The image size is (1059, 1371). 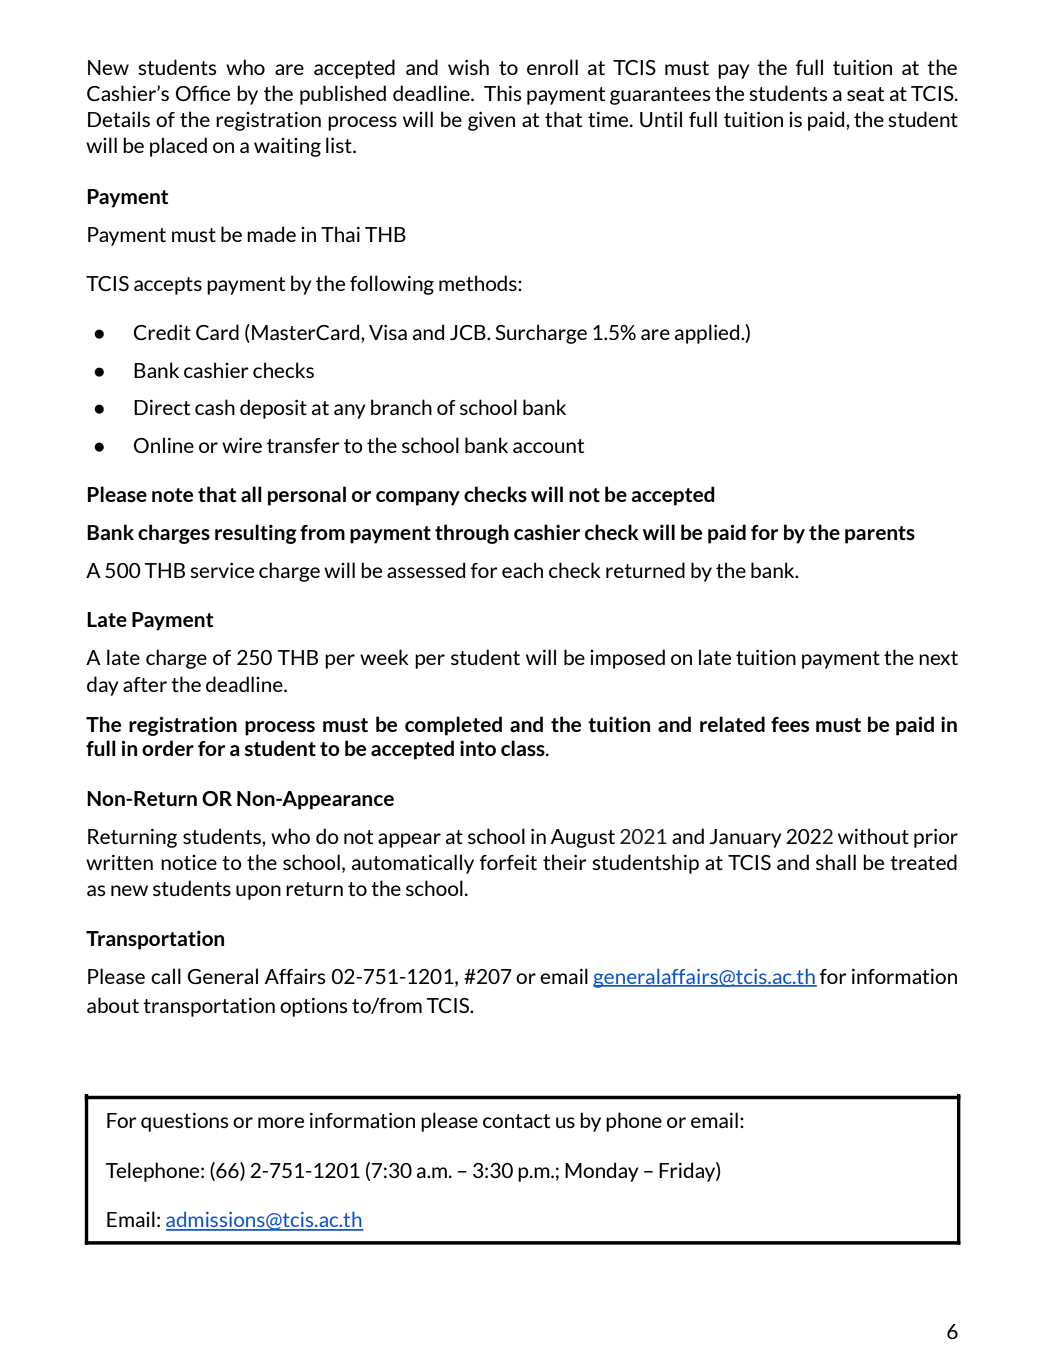 I want to click on Office, so click(x=203, y=93).
